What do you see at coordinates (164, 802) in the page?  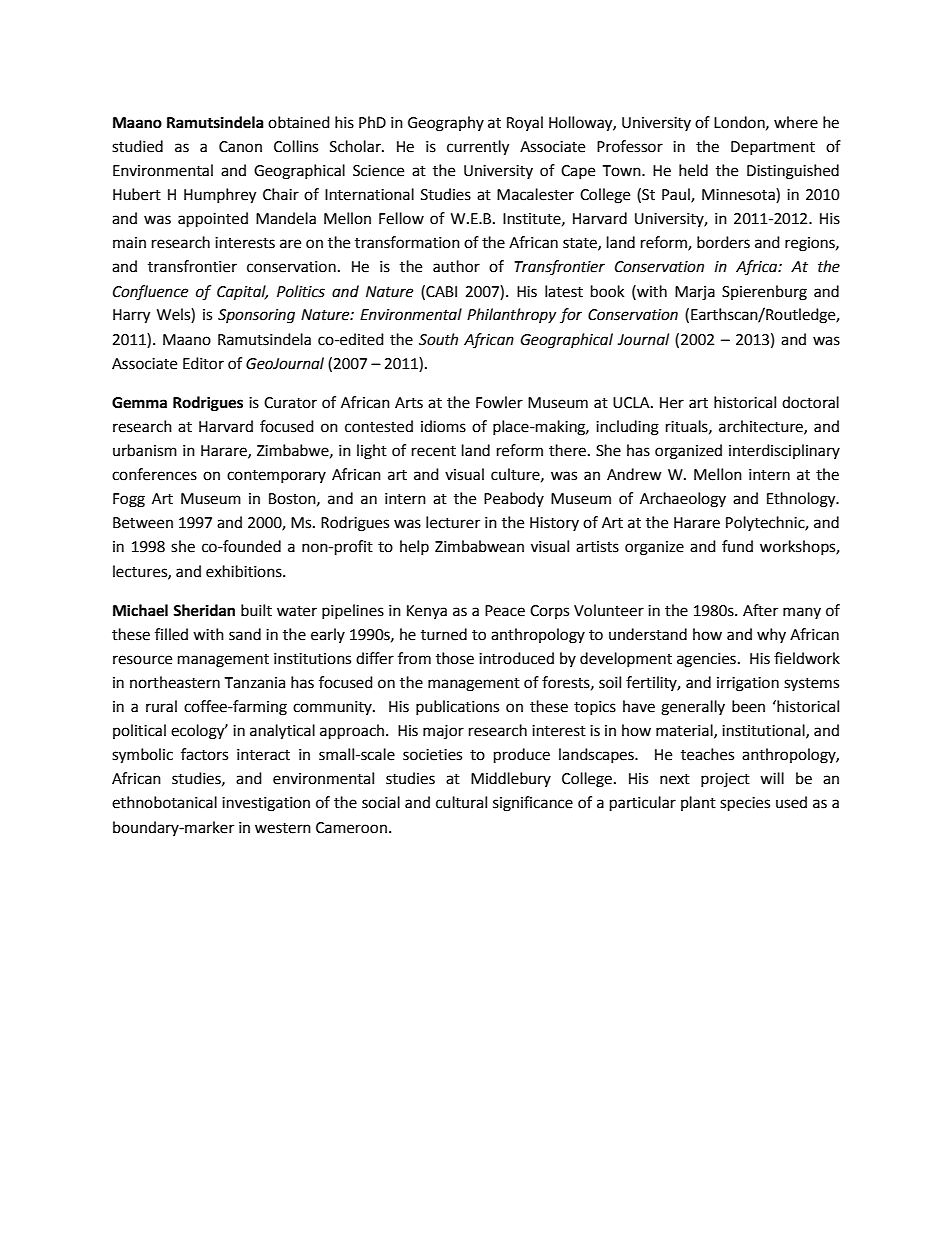 I see `ethnobotanical` at bounding box center [164, 802].
